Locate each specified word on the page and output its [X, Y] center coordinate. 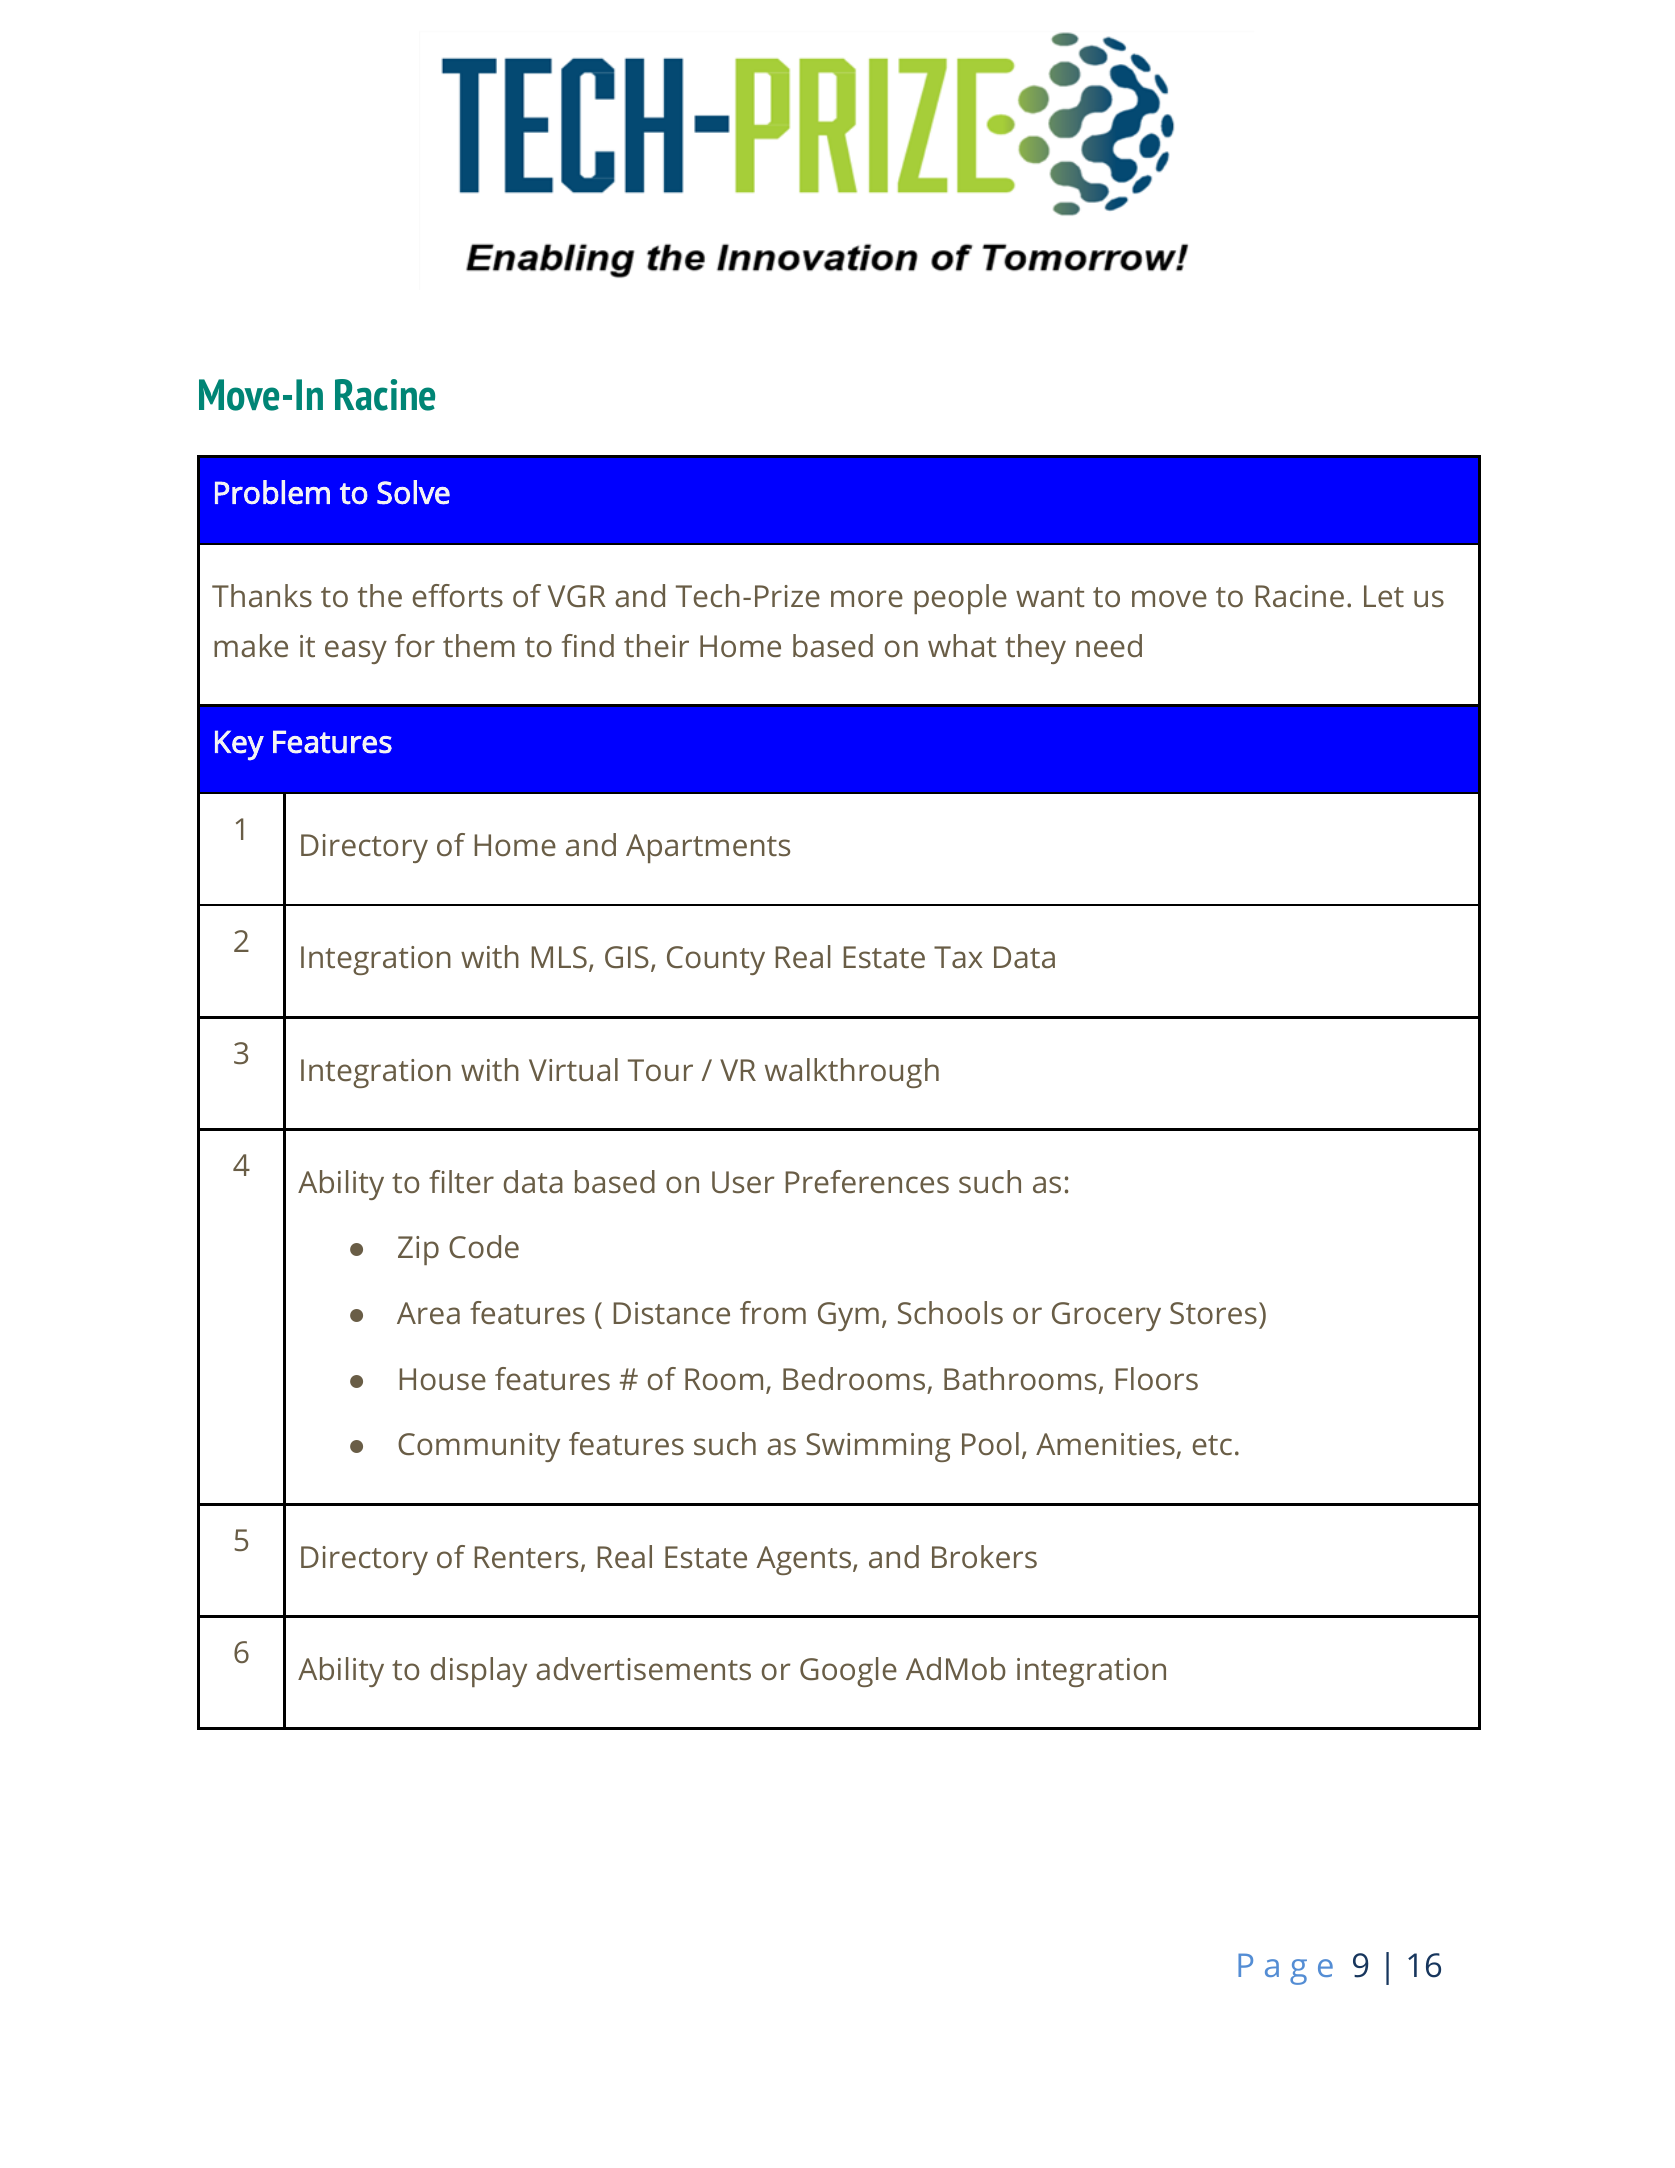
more [867, 598]
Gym [848, 1316]
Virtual [573, 1069]
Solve [413, 492]
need [1109, 645]
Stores [1213, 1313]
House [442, 1379]
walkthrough [852, 1073]
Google [848, 1672]
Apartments [708, 848]
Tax [958, 957]
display [479, 1672]
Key [239, 745]
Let [1384, 596]
